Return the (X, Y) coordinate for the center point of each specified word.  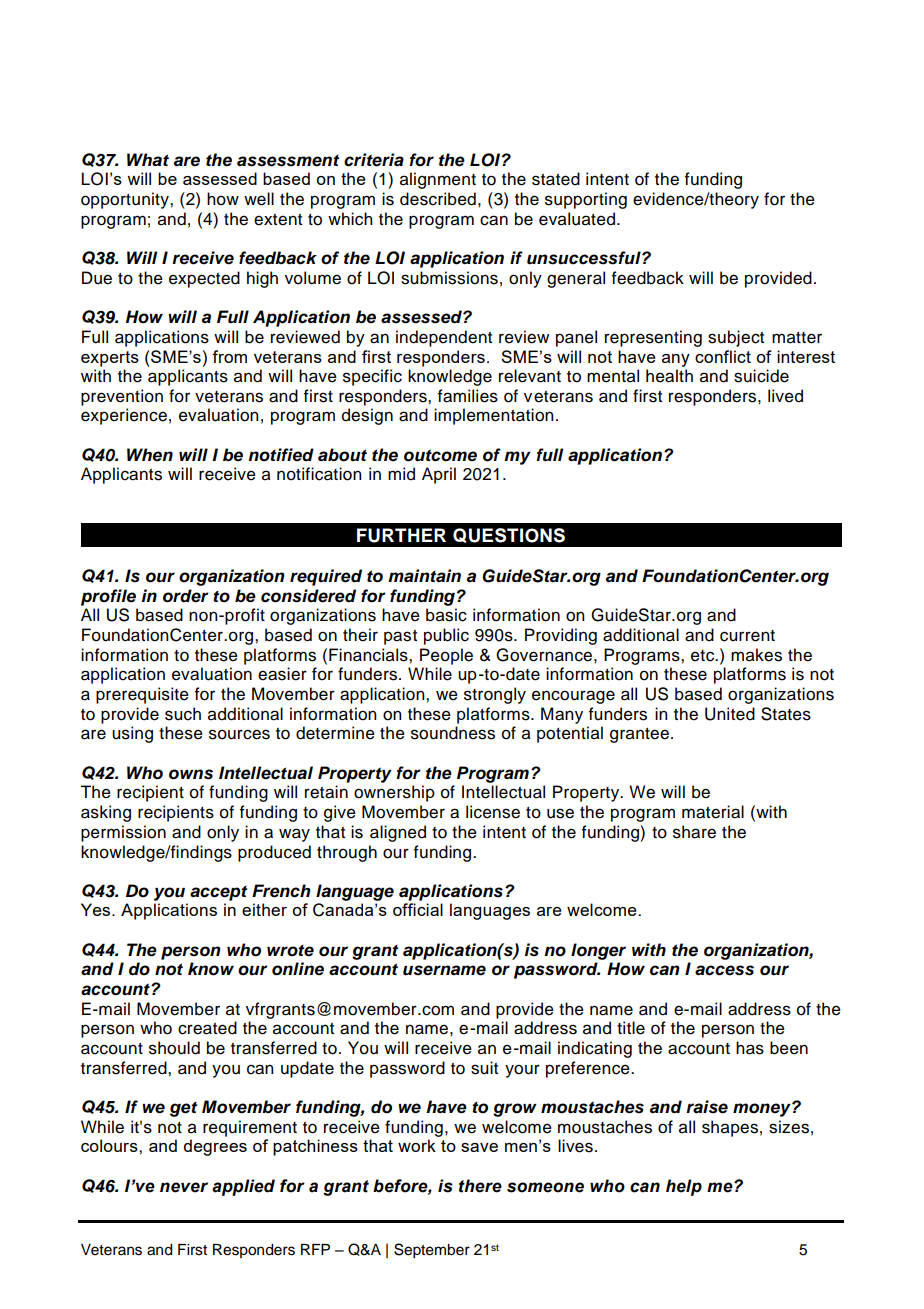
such (183, 714)
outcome (440, 455)
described (438, 199)
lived (785, 396)
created (207, 1028)
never (184, 1187)
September (432, 1251)
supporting (586, 200)
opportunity (126, 200)
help (684, 1187)
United (730, 714)
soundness (453, 733)
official (418, 909)
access (724, 970)
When (150, 455)
